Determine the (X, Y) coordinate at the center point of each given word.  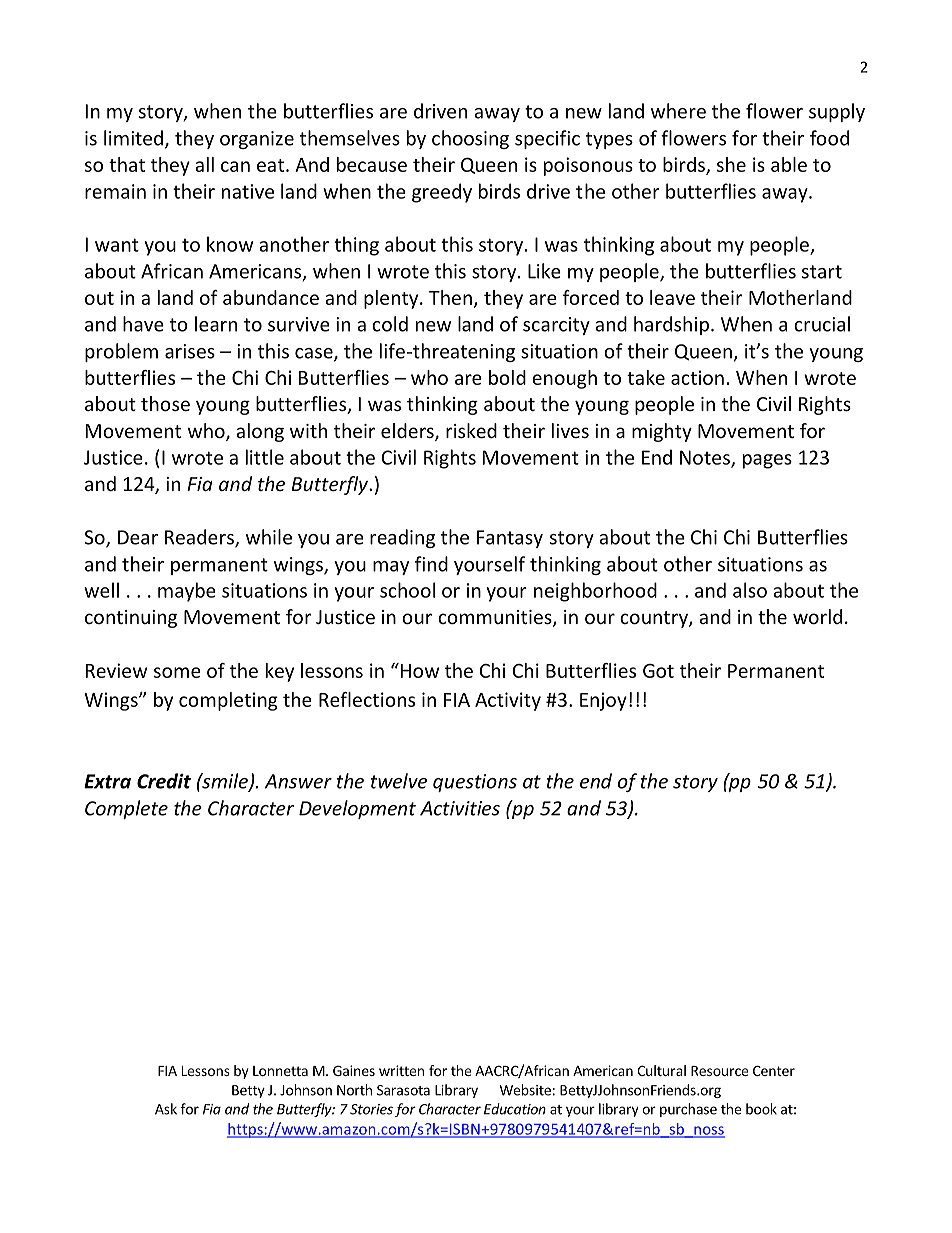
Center (774, 1070)
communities (496, 618)
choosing (470, 139)
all (204, 164)
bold (507, 377)
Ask (166, 1109)
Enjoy (603, 701)
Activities (460, 808)
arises (190, 351)
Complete (126, 809)
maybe (187, 592)
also (750, 590)
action (697, 377)
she (731, 164)
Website (525, 1090)
